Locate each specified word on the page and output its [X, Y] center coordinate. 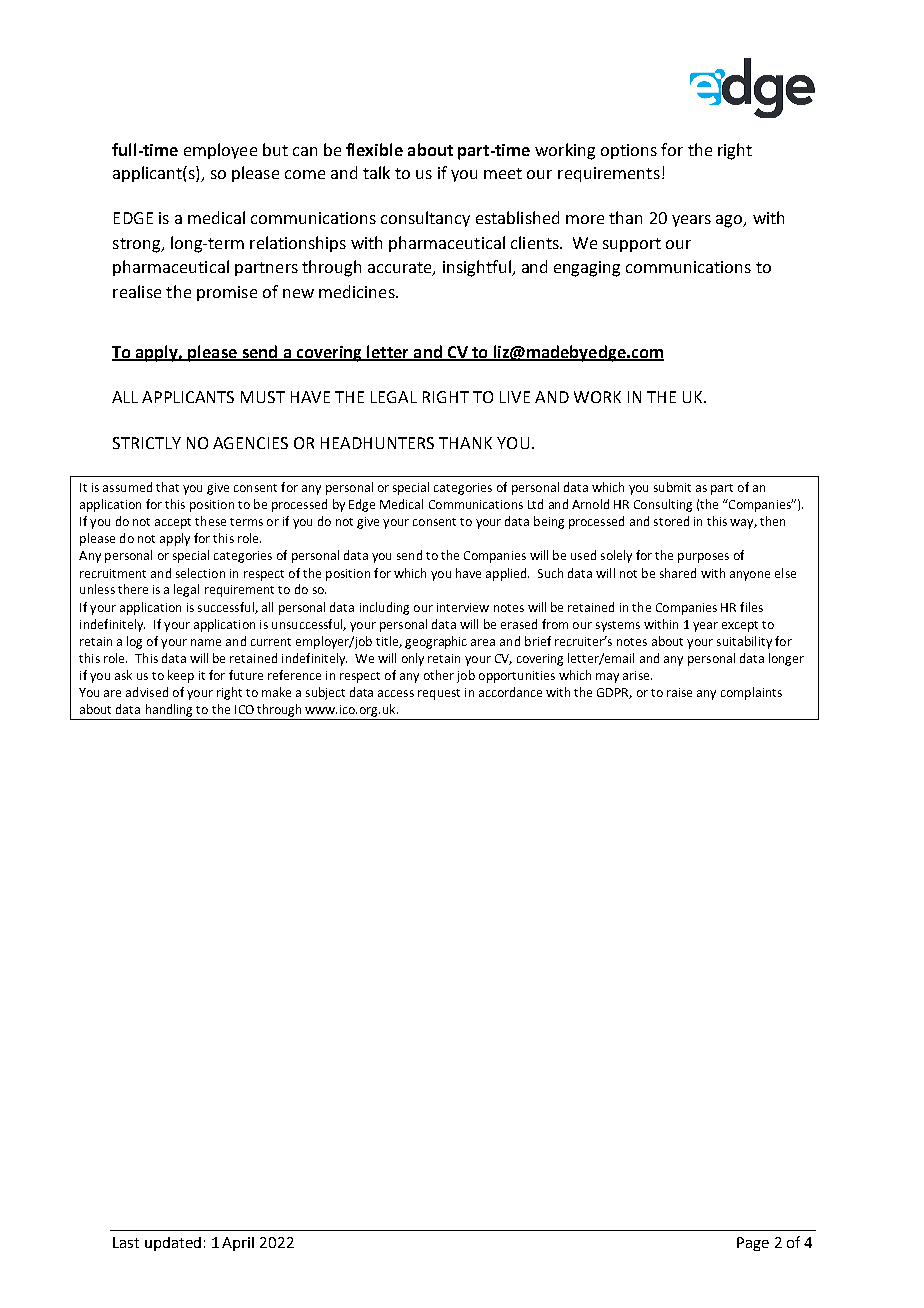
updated [173, 1244]
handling [169, 710]
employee [220, 151]
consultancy [425, 219]
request [439, 694]
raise [679, 692]
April [238, 1244]
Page [753, 1244]
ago [730, 221]
